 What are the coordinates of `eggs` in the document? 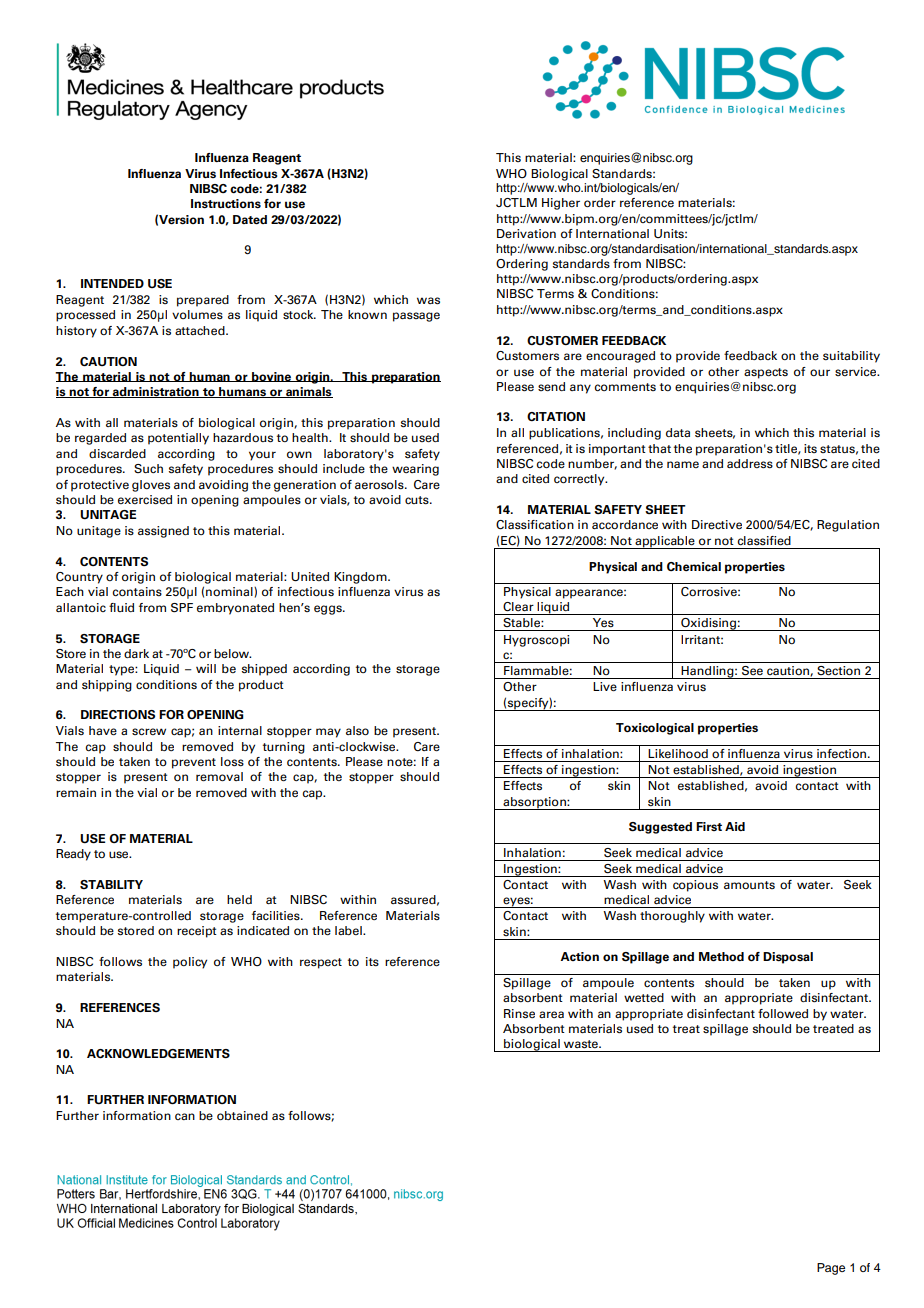 It's located at (329, 610).
